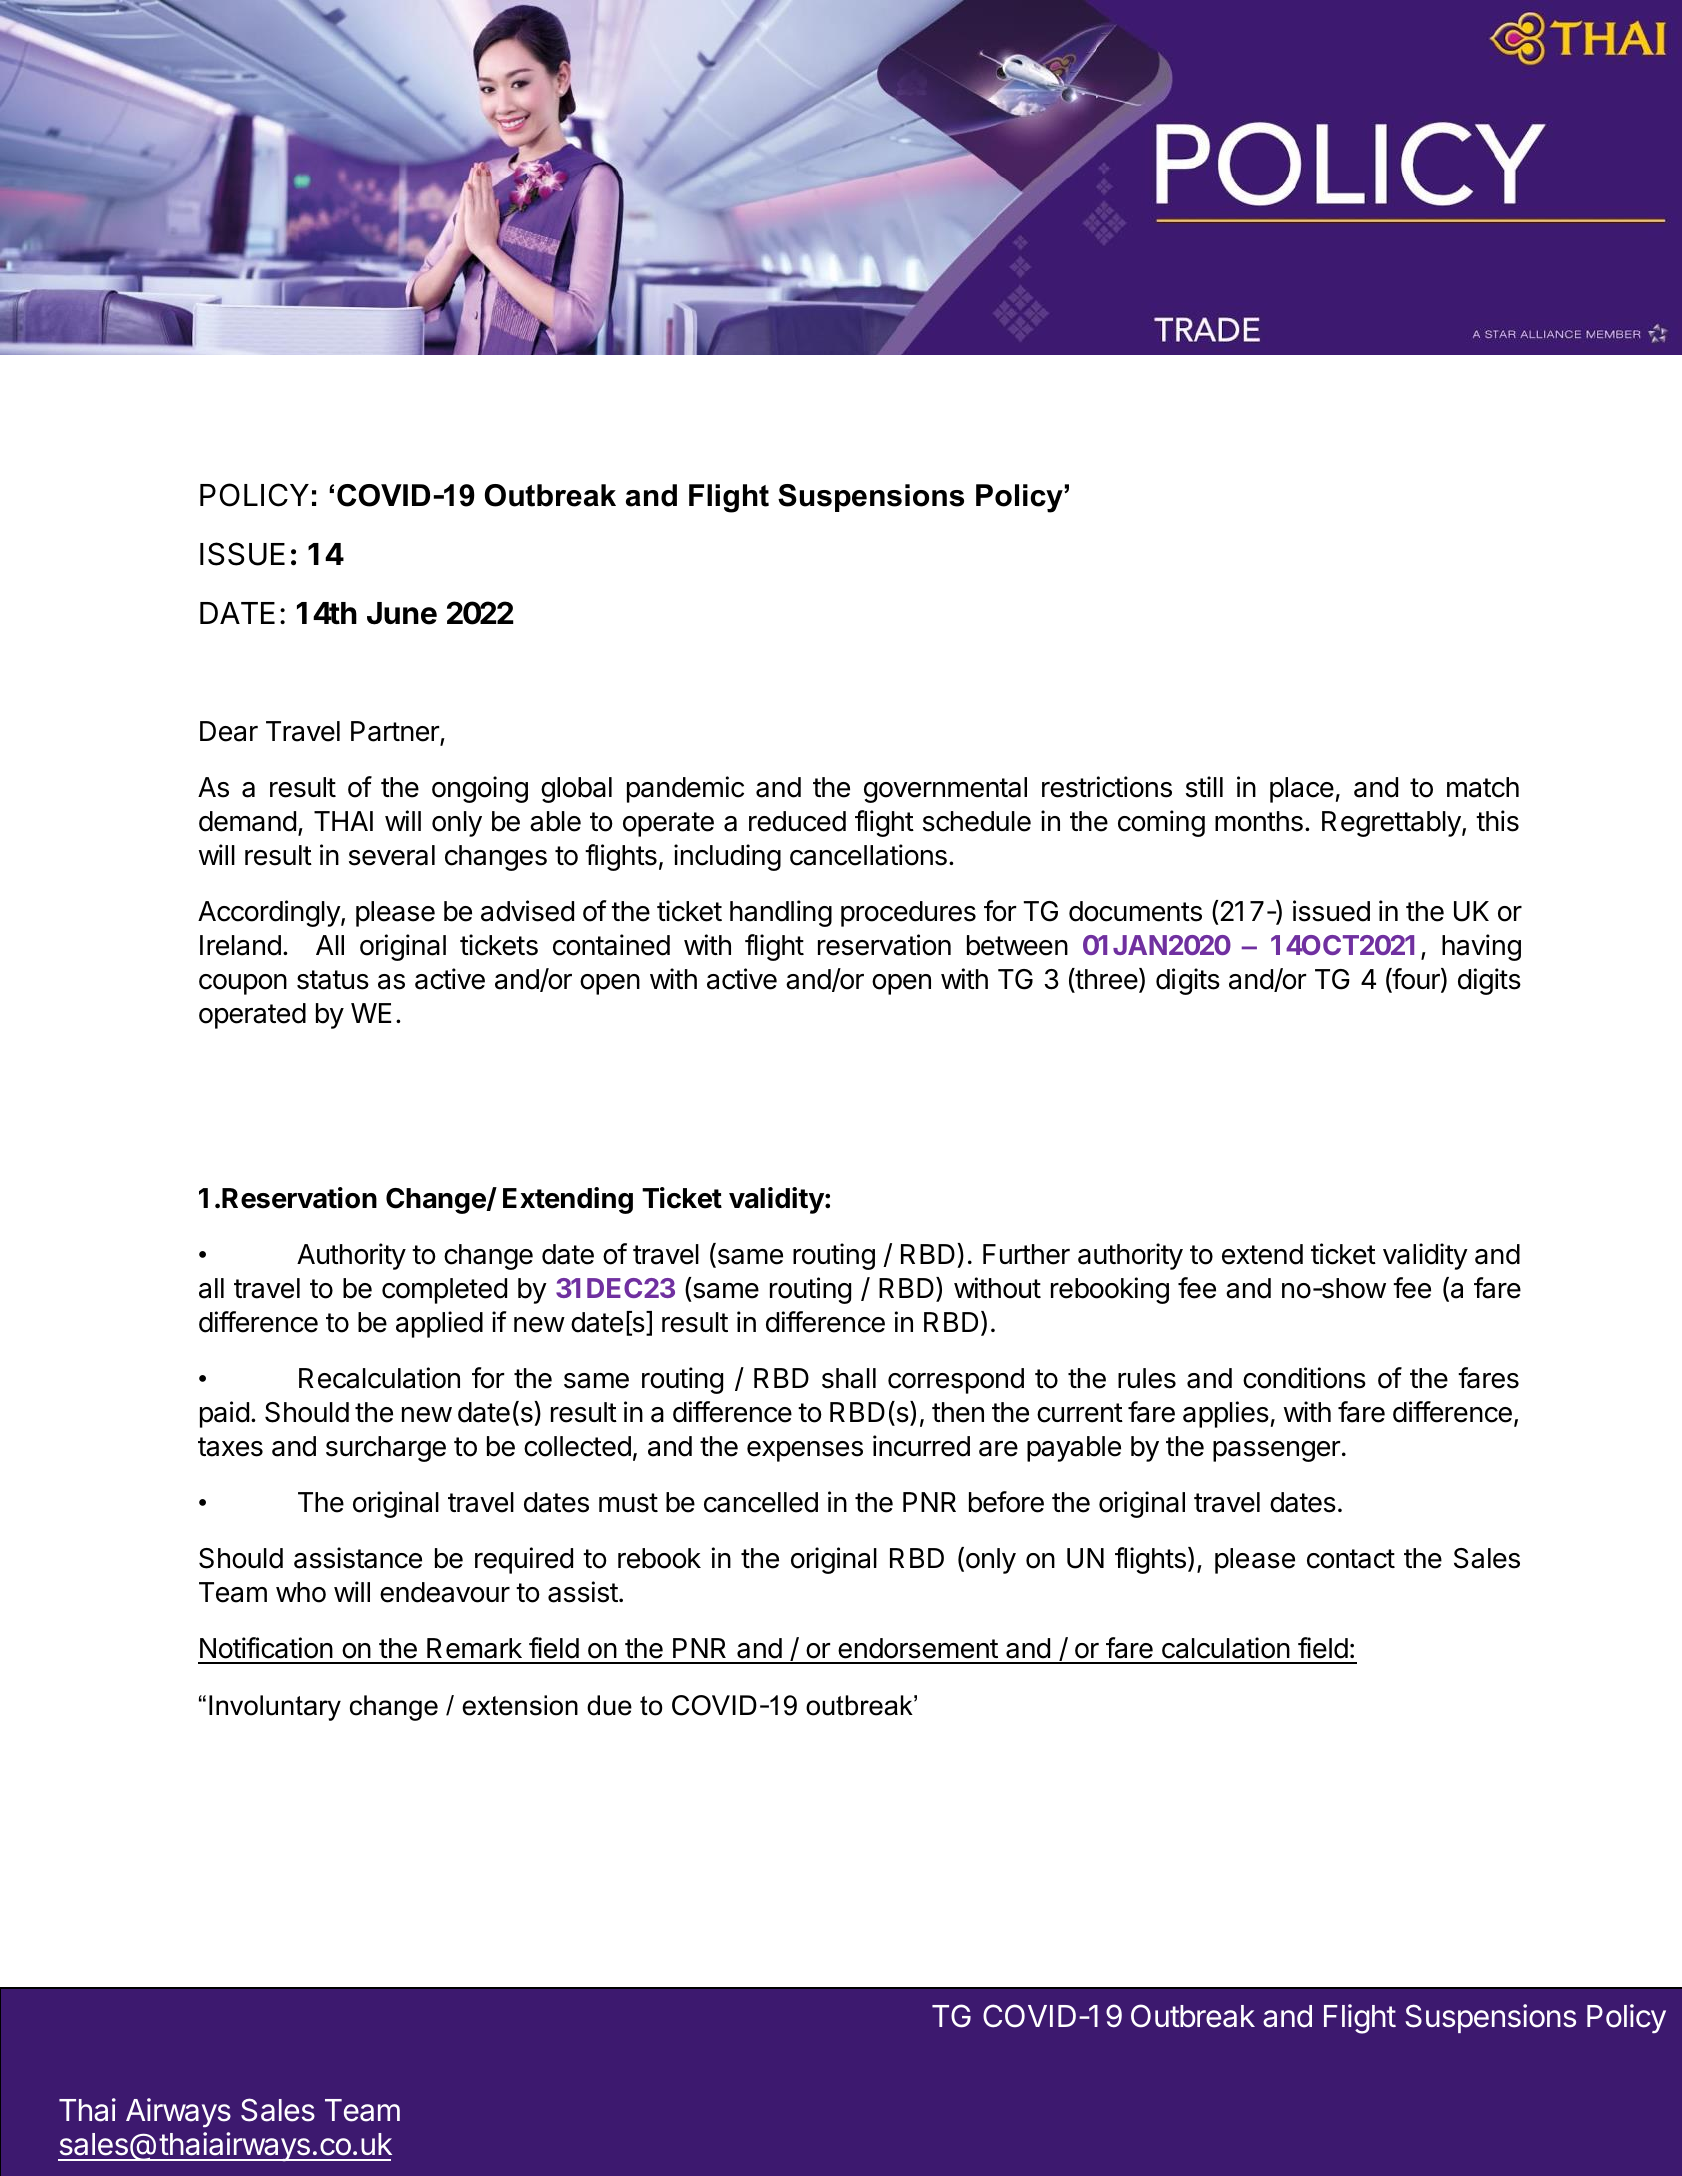  Describe the element at coordinates (402, 613) in the image. I see `June` at that location.
